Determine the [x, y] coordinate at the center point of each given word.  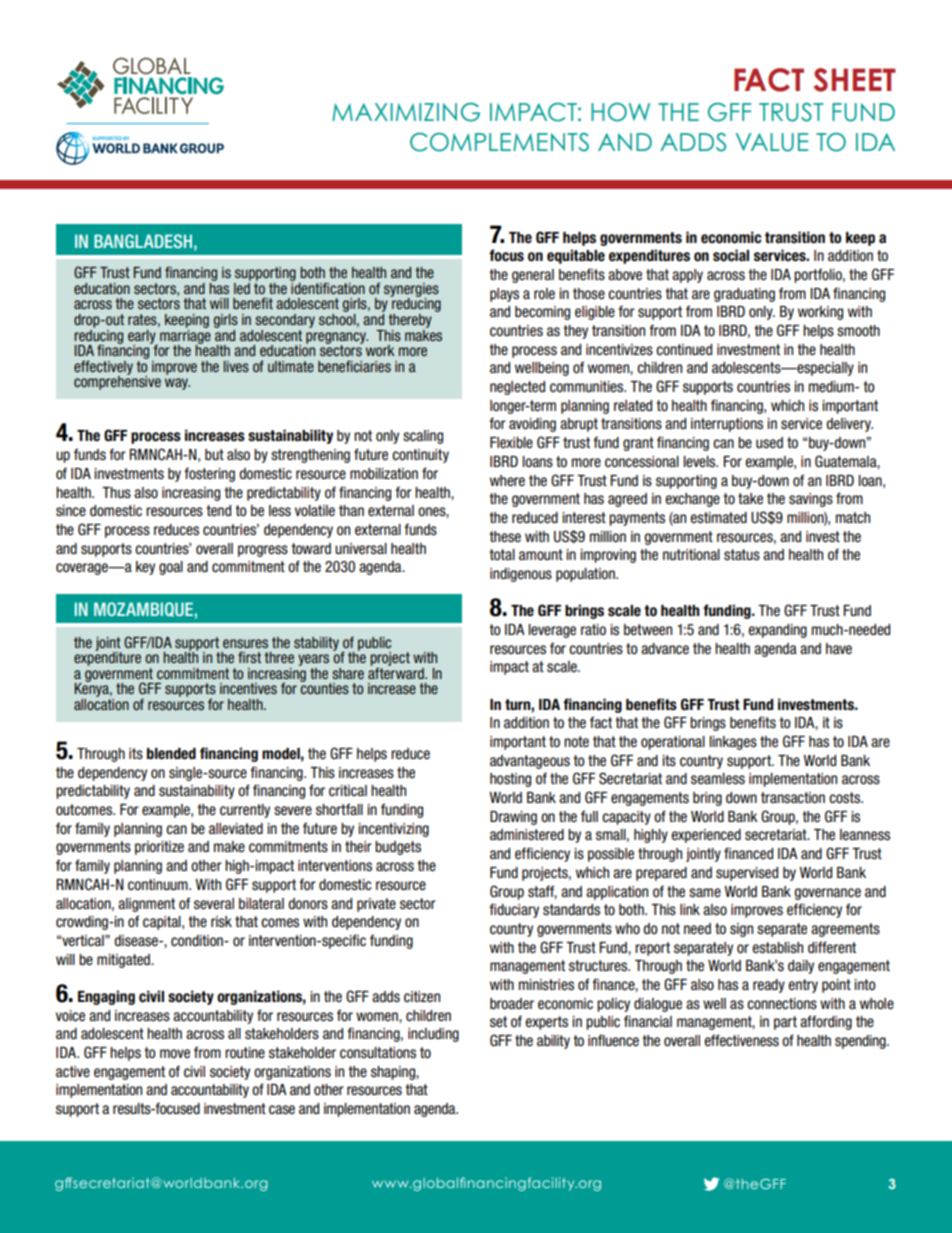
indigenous [521, 575]
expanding [778, 631]
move [175, 1054]
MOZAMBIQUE [143, 609]
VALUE [772, 142]
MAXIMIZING [406, 112]
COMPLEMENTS [499, 142]
